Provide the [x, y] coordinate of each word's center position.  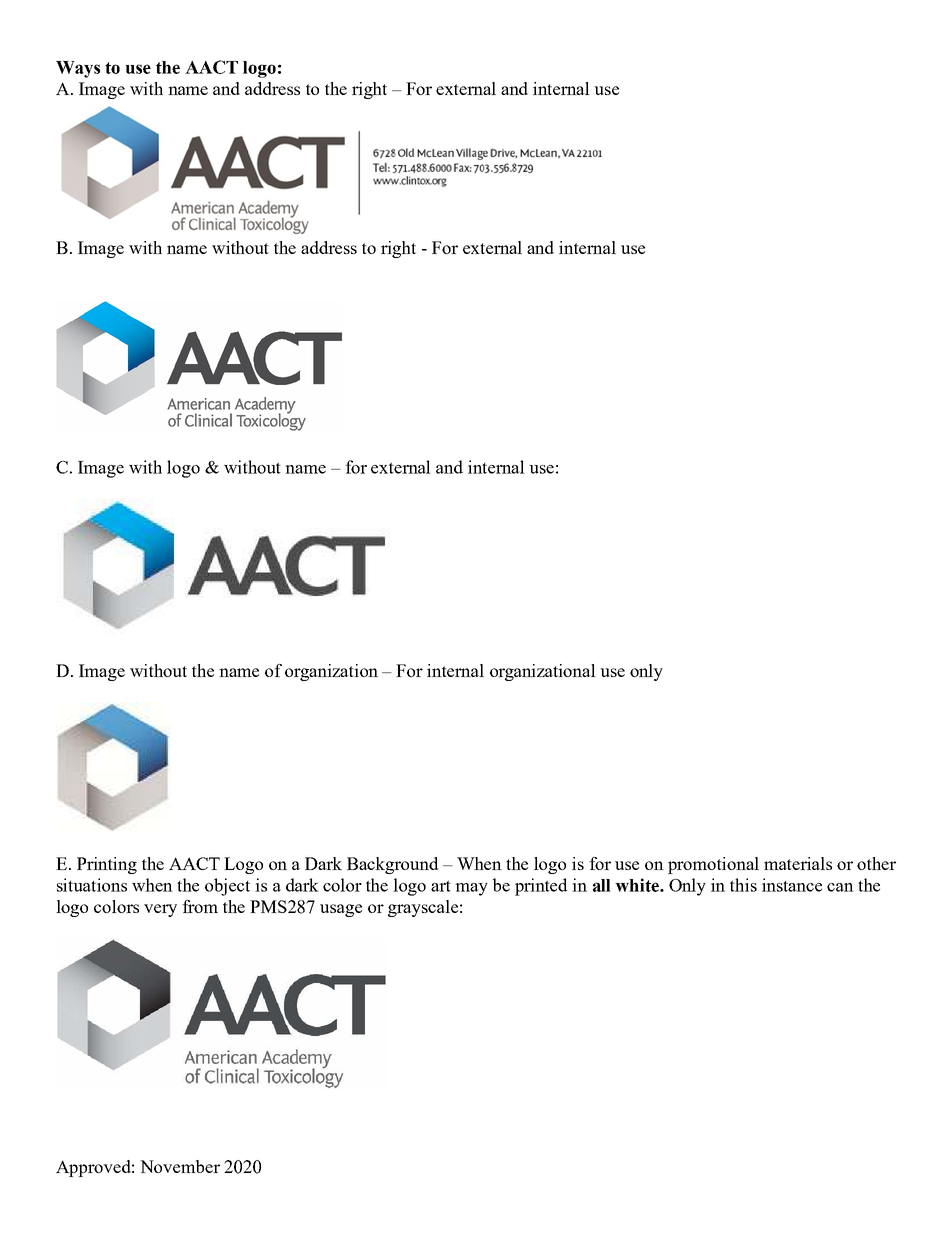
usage [341, 910]
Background [392, 865]
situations [92, 885]
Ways [78, 69]
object [227, 887]
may [471, 889]
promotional [713, 865]
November [180, 1166]
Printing [107, 865]
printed [541, 887]
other [876, 863]
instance [792, 885]
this [743, 885]
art [441, 886]
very [160, 910]
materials [798, 863]
